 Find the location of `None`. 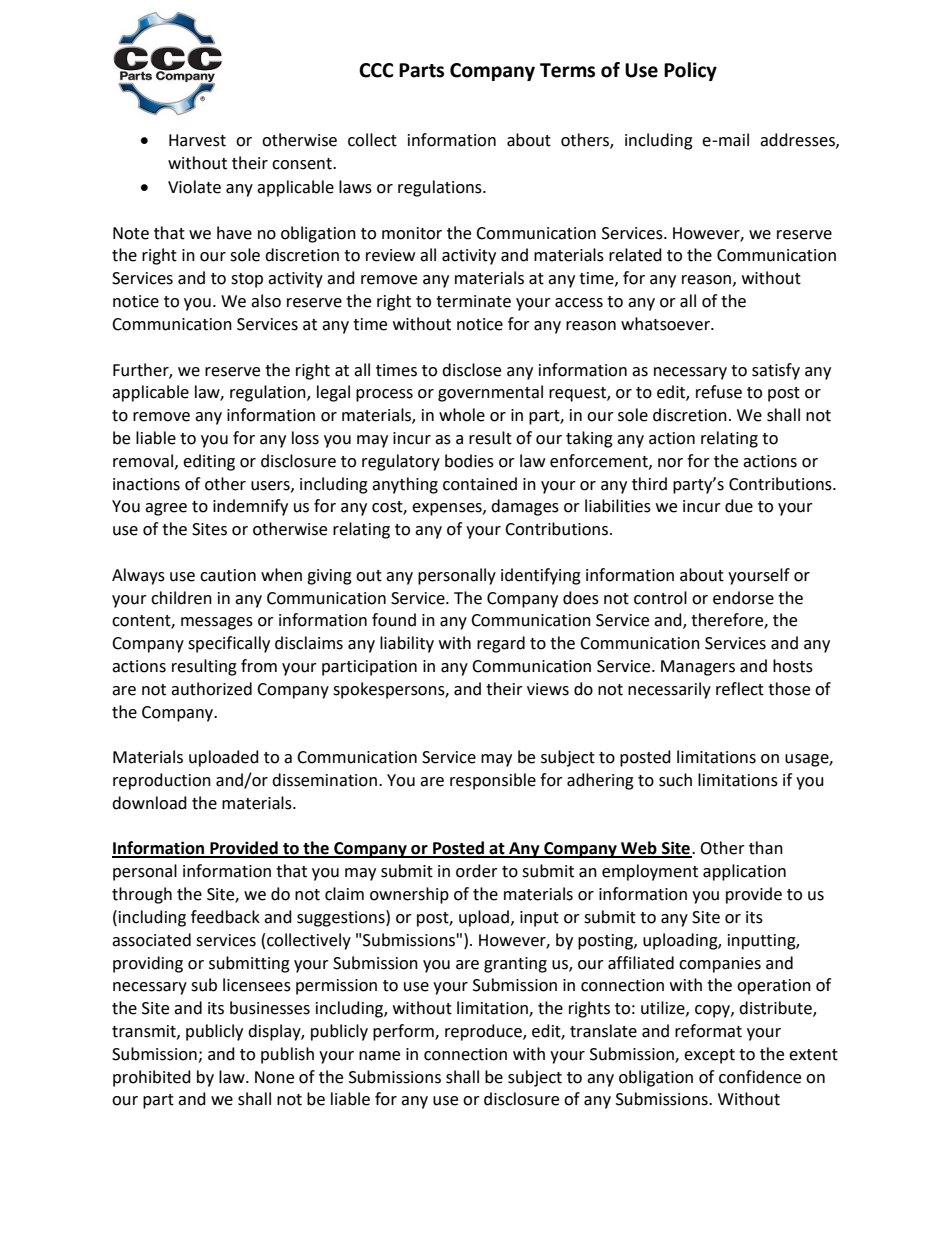

None is located at coordinates (274, 1077).
